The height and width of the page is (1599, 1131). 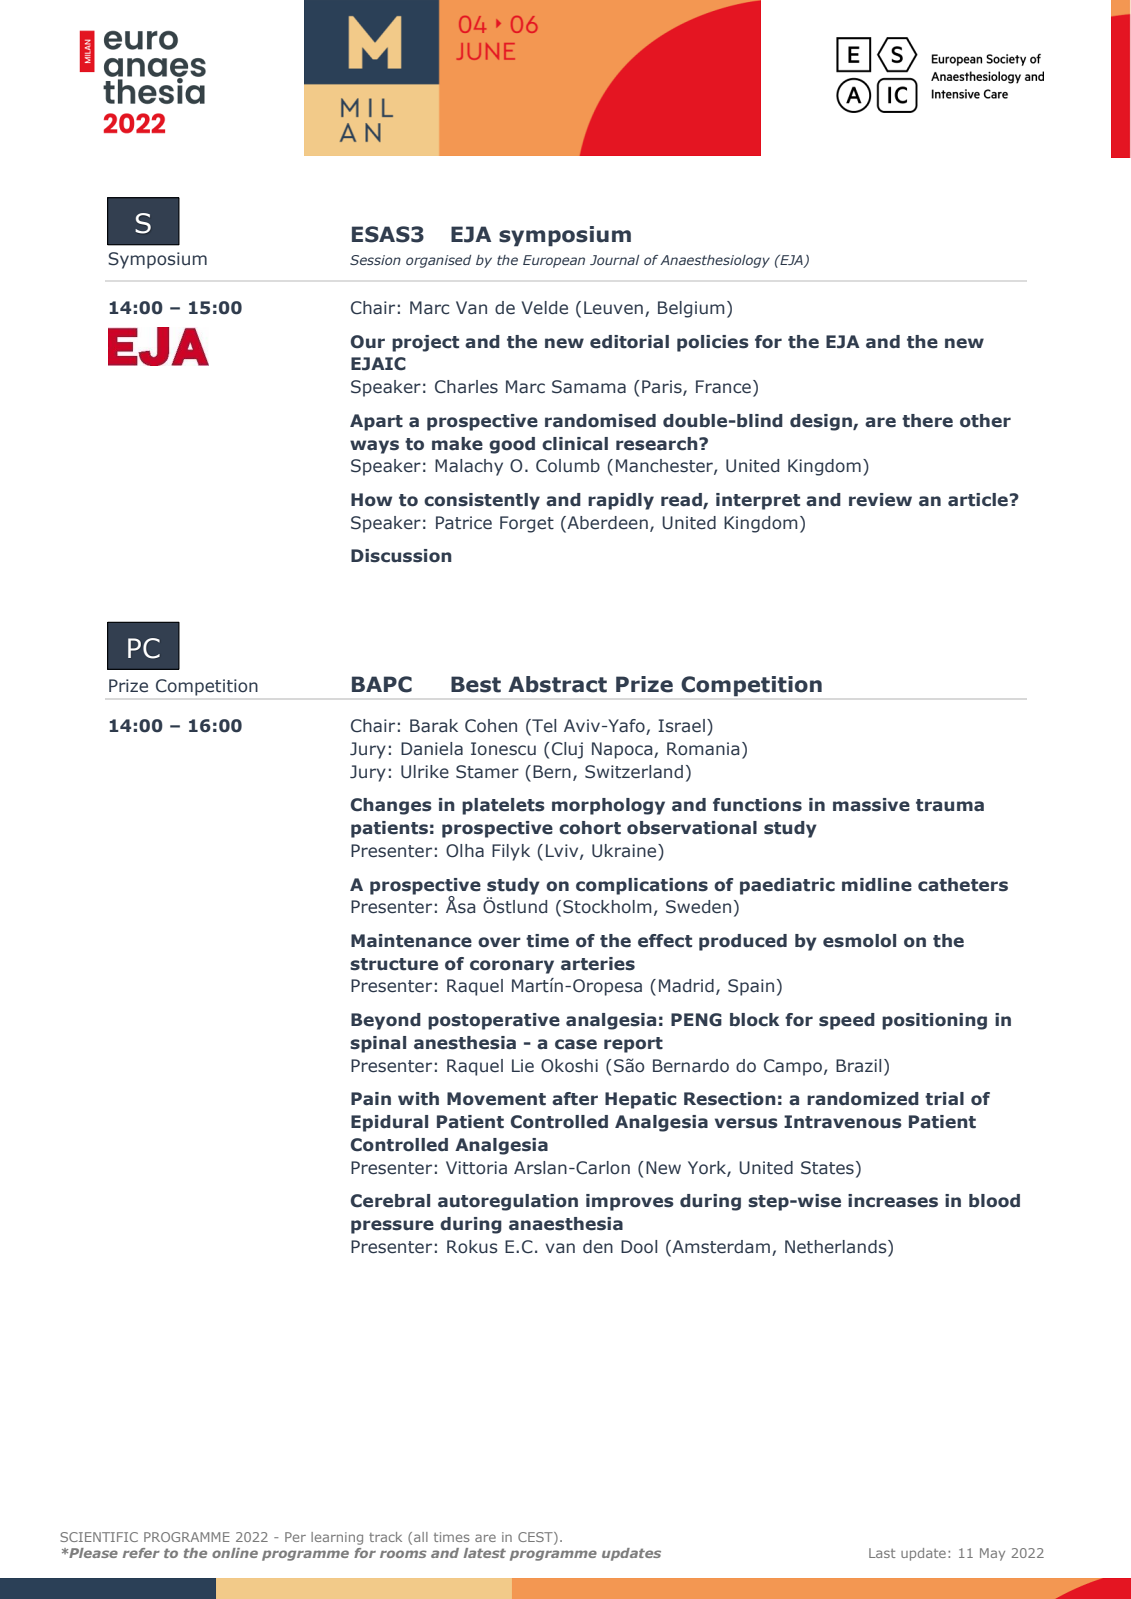 What do you see at coordinates (527, 524) in the page?
I see `Forget` at bounding box center [527, 524].
